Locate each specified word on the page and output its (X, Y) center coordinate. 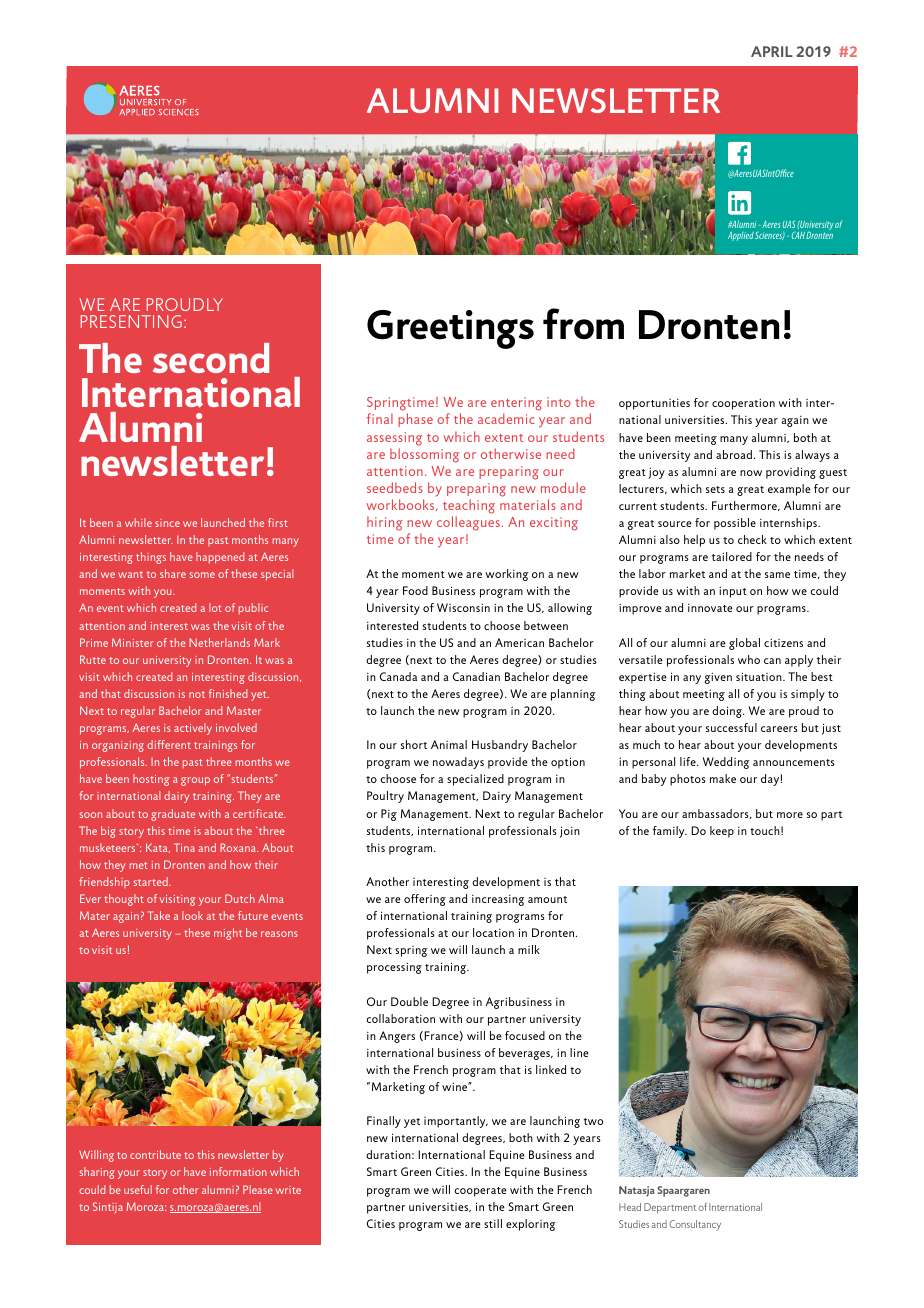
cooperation (743, 404)
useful (138, 1189)
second (211, 358)
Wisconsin (463, 607)
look (192, 915)
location (493, 932)
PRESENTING (131, 321)
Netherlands (219, 642)
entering (516, 405)
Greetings (450, 329)
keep (722, 832)
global (744, 644)
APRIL (772, 51)
